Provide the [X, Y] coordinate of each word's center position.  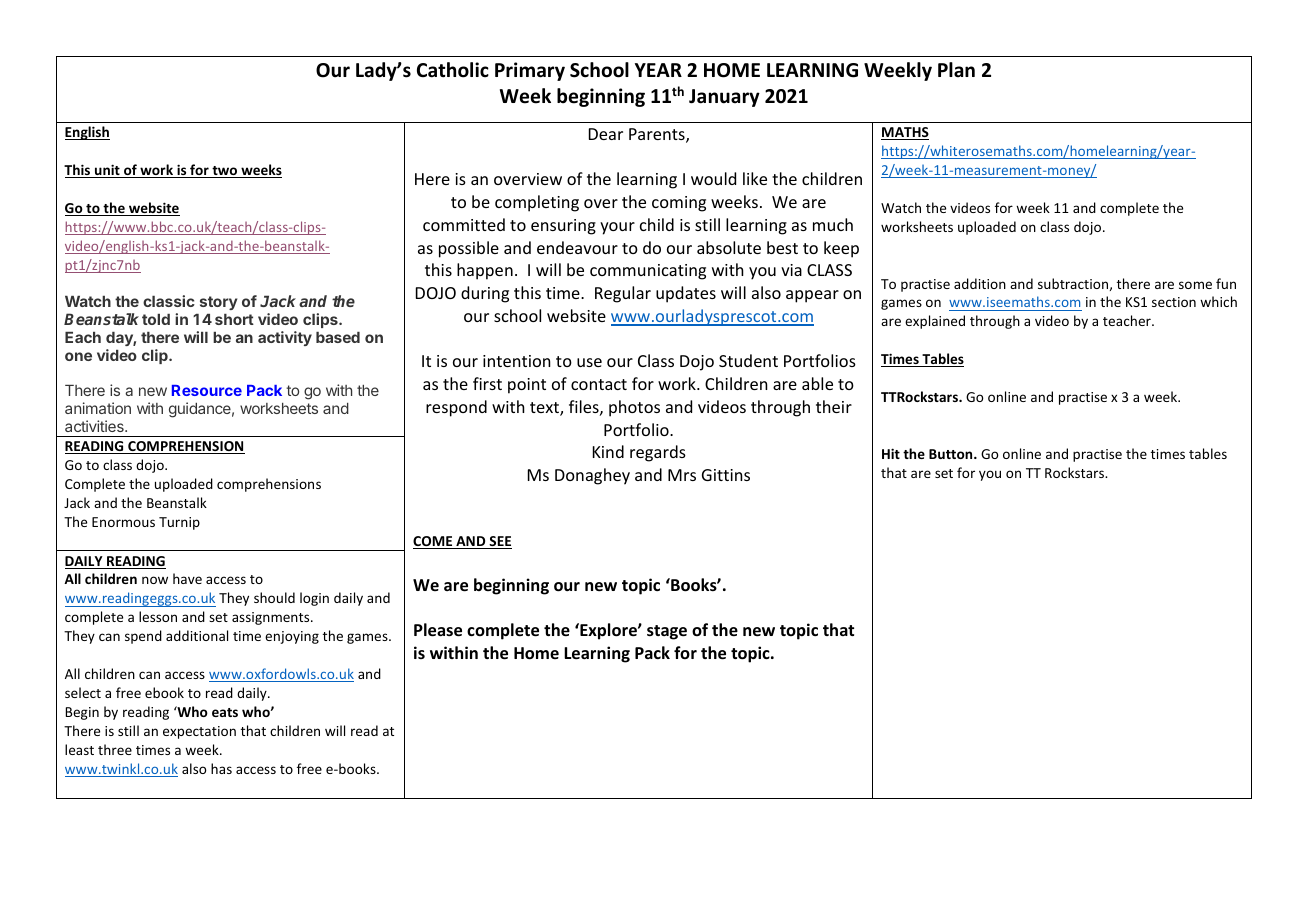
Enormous [123, 522]
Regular [623, 294]
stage [667, 632]
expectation [199, 732]
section [1174, 302]
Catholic [453, 70]
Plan [956, 70]
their [834, 406]
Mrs [682, 475]
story [218, 303]
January [724, 98]
